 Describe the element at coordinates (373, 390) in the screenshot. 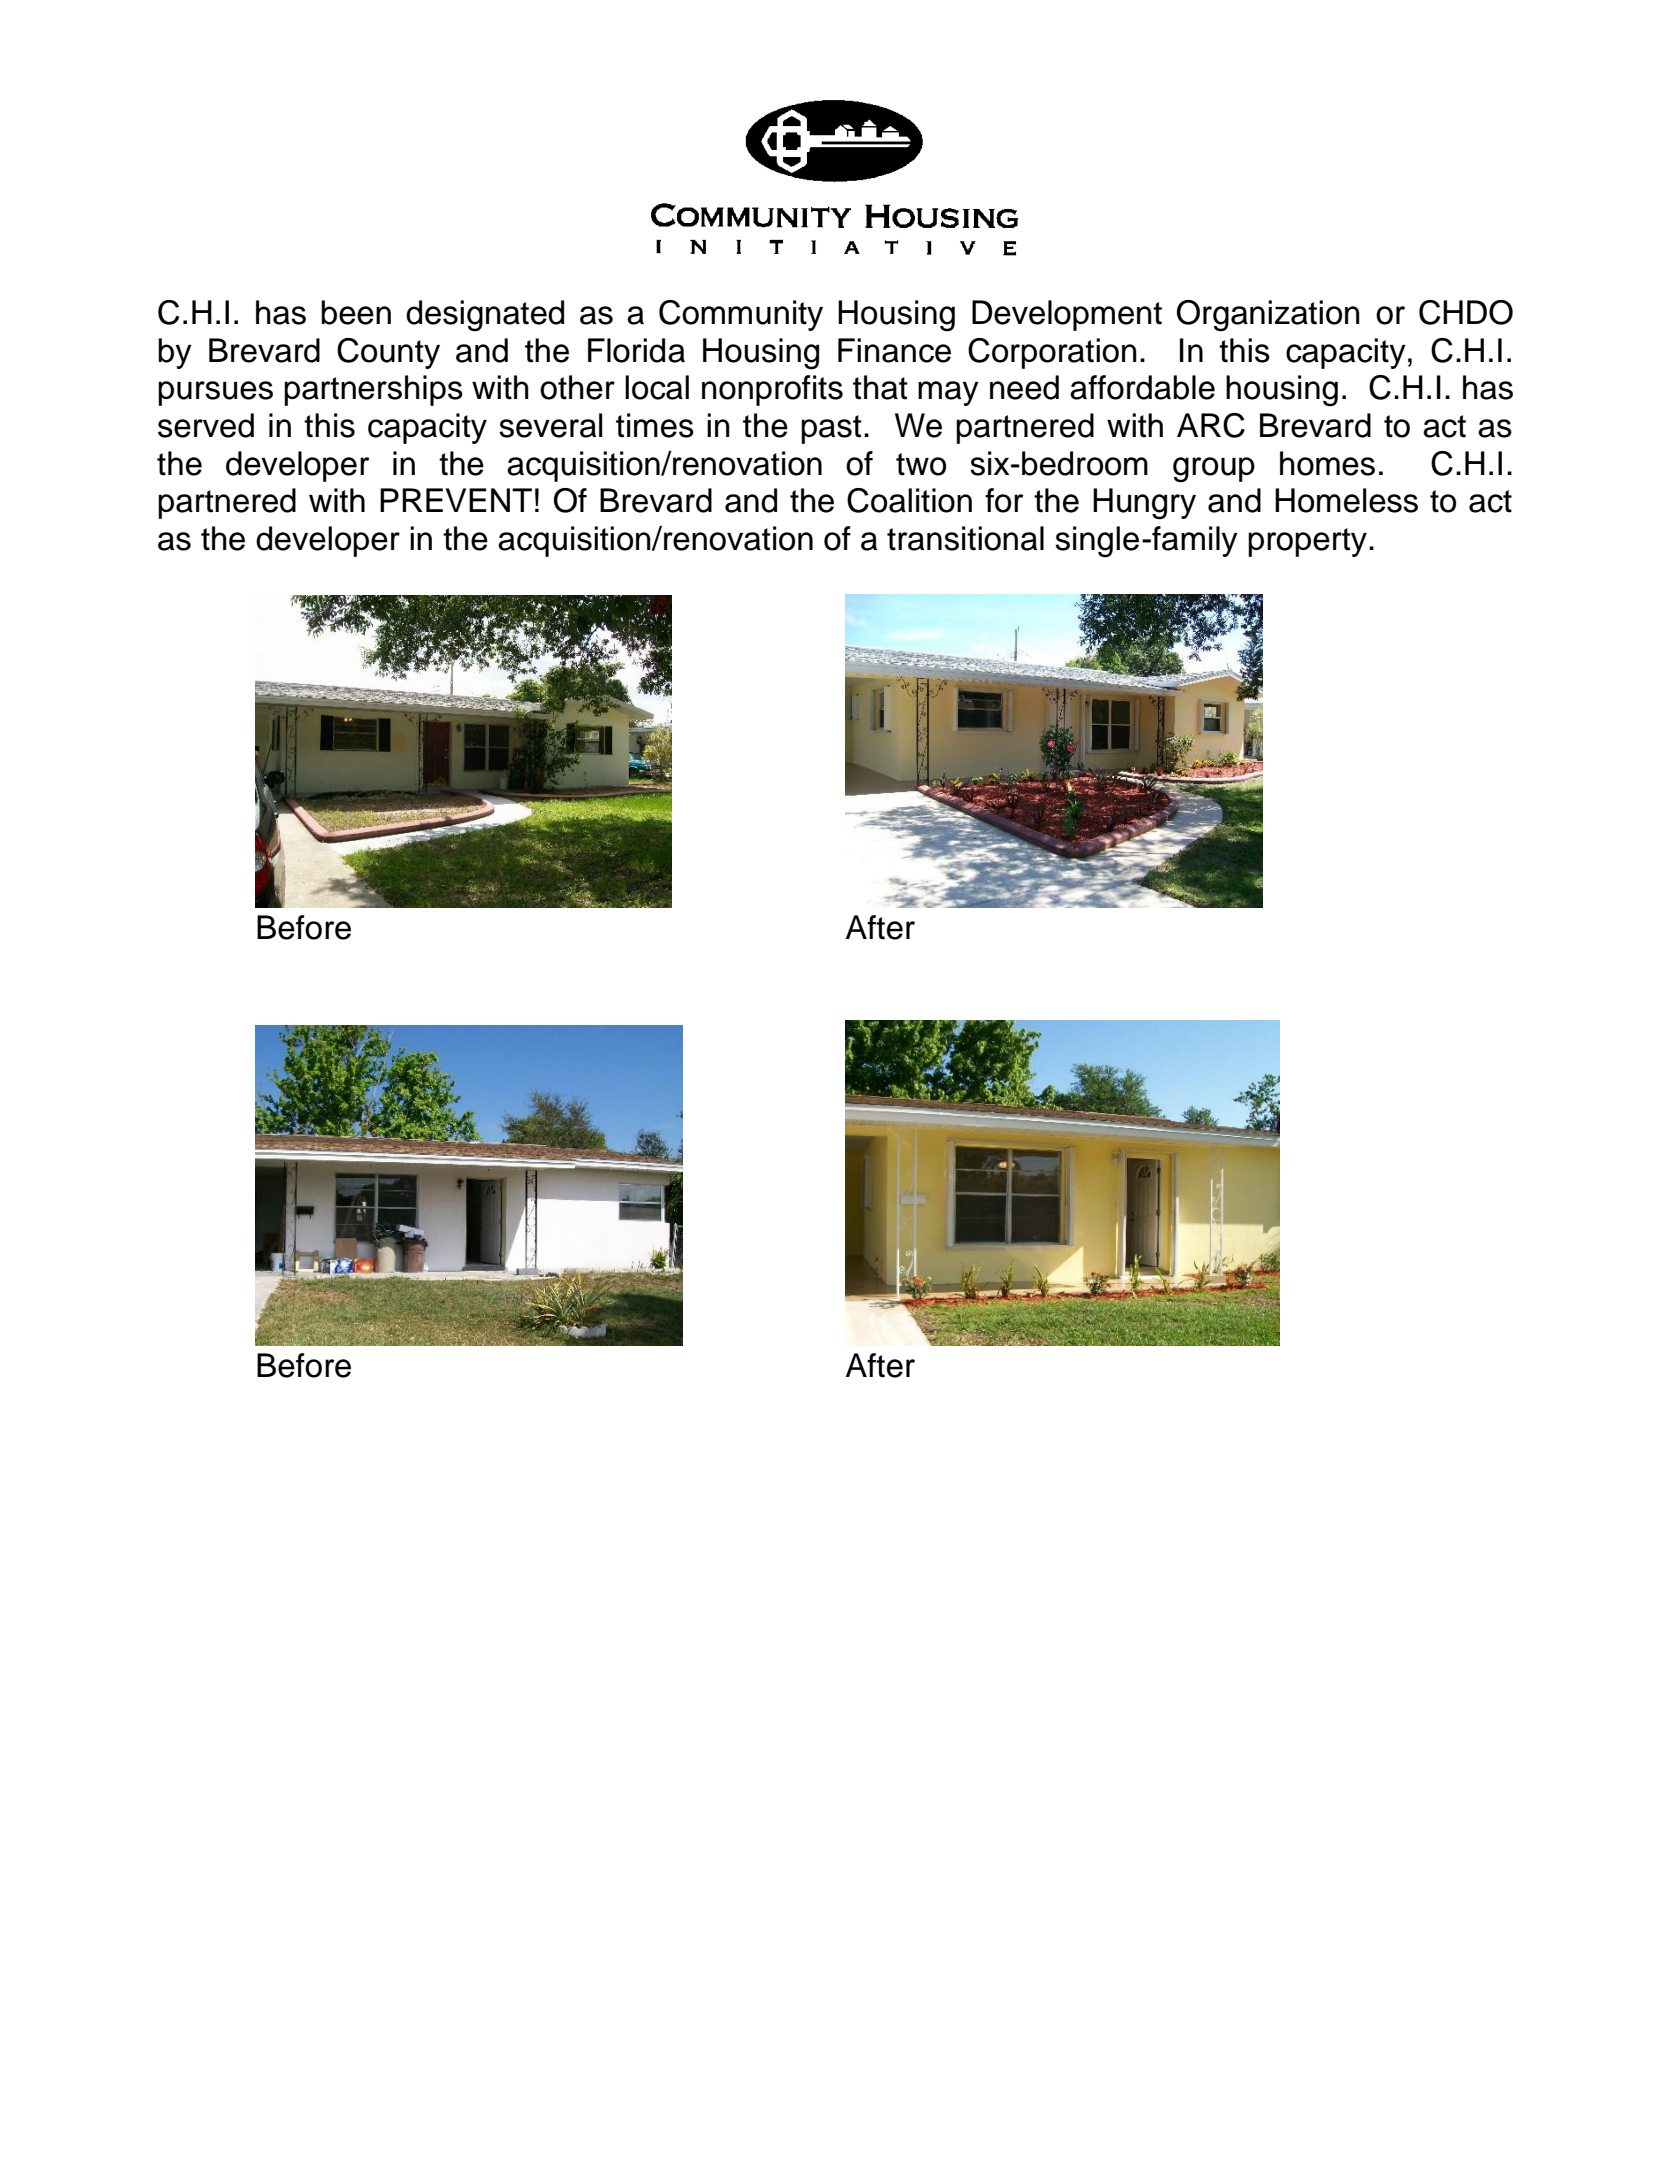

I see `partnerships` at that location.
